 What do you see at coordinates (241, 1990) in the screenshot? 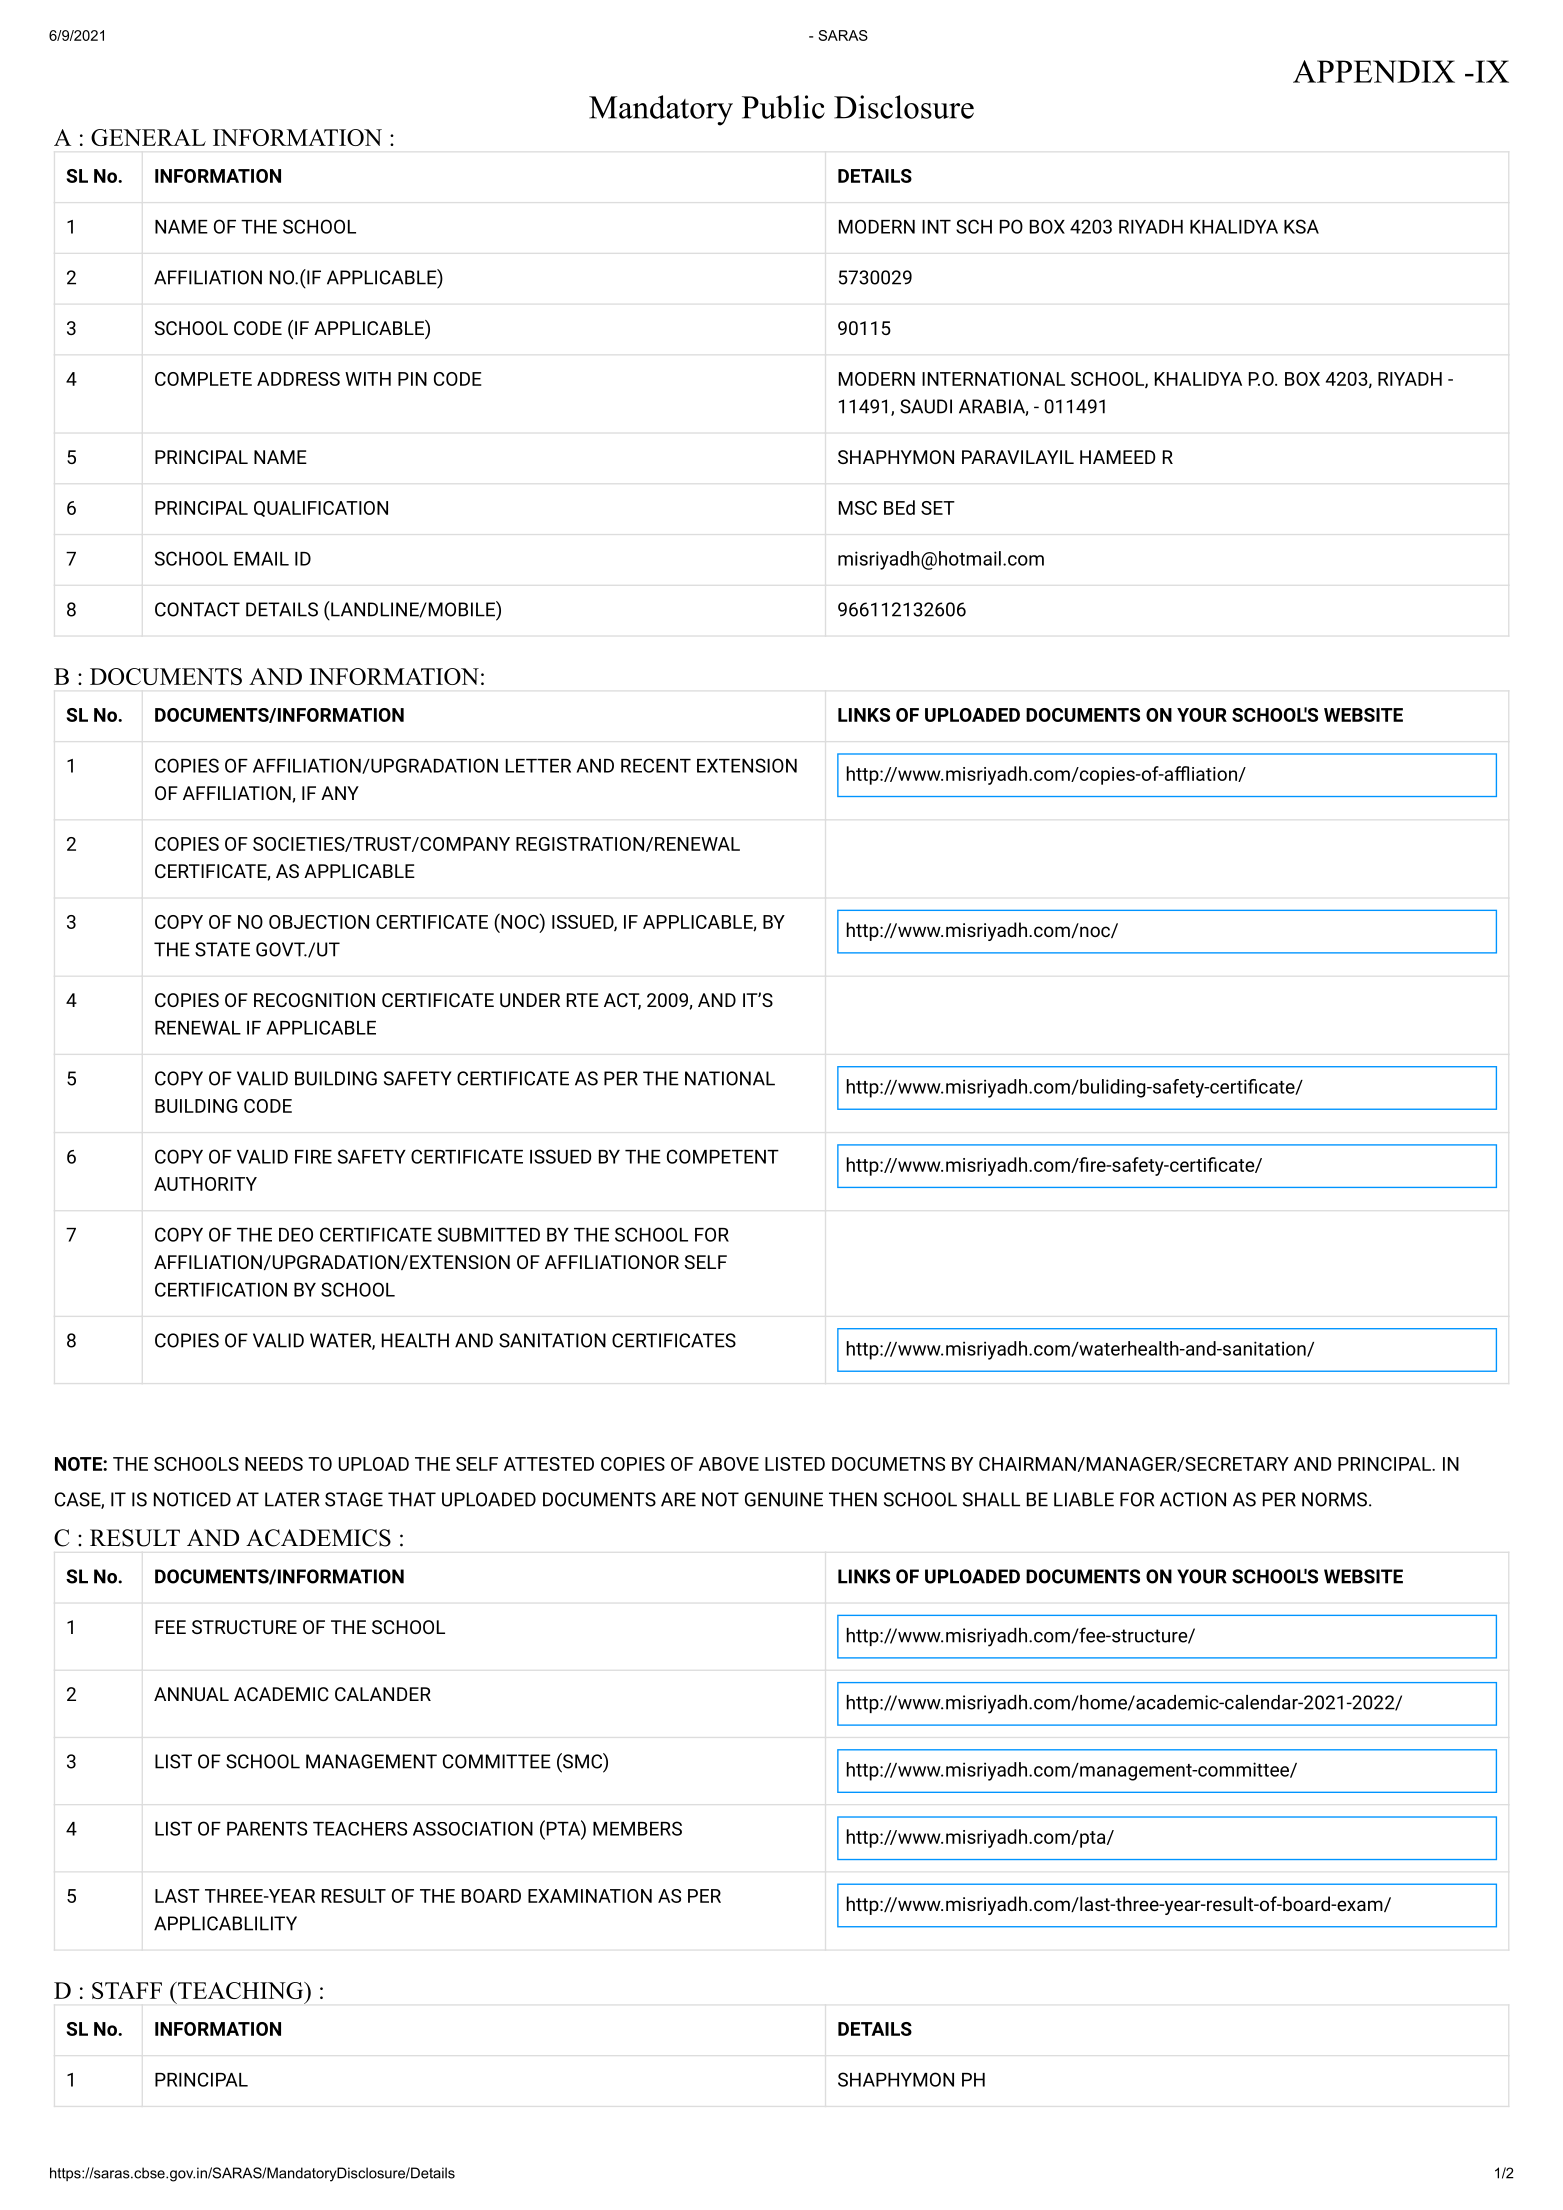
I see `TEACHING` at bounding box center [241, 1990].
